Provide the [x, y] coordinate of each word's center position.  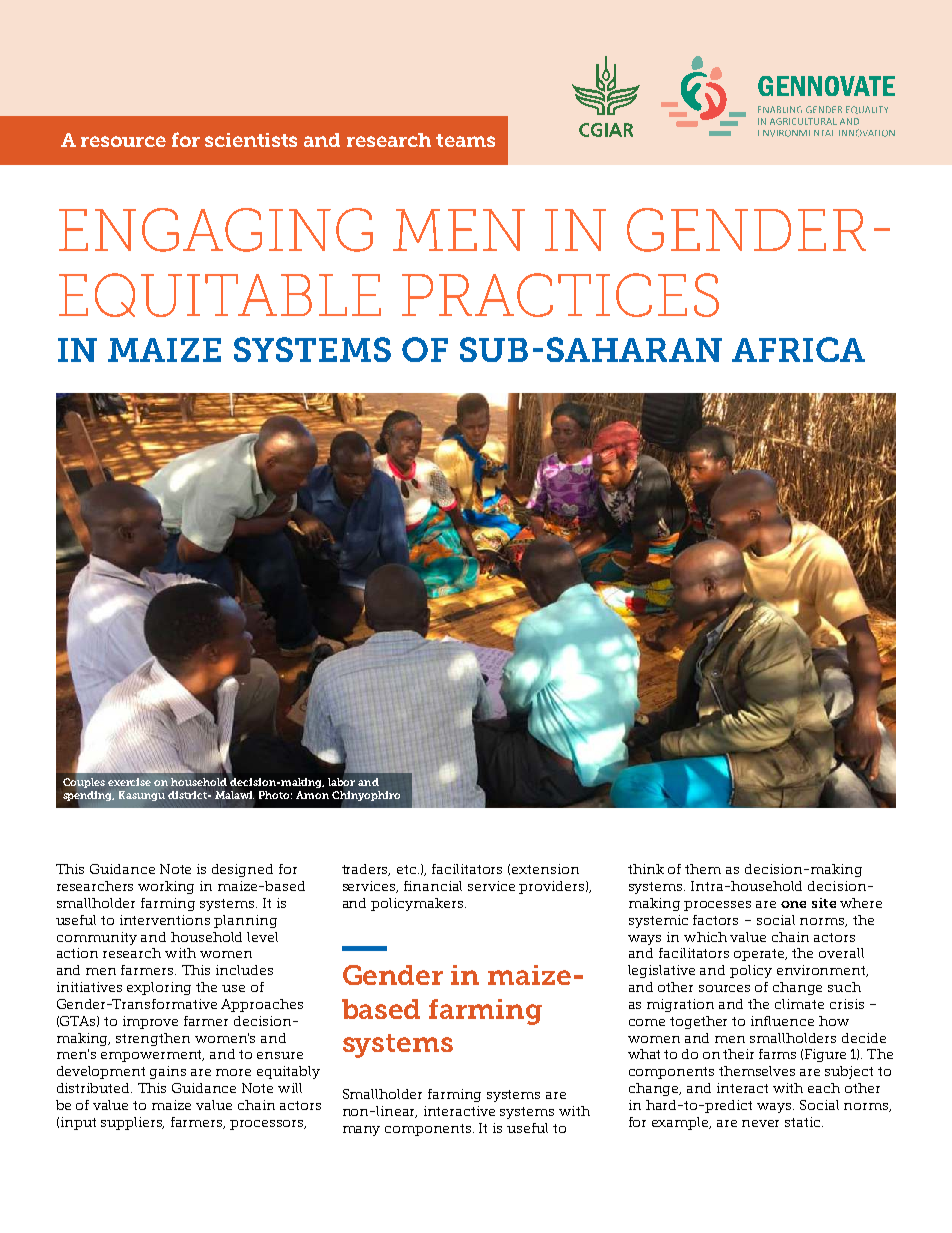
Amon [312, 795]
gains [168, 1072]
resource [123, 141]
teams [465, 140]
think [646, 869]
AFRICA [798, 349]
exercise [129, 782]
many [361, 1131]
